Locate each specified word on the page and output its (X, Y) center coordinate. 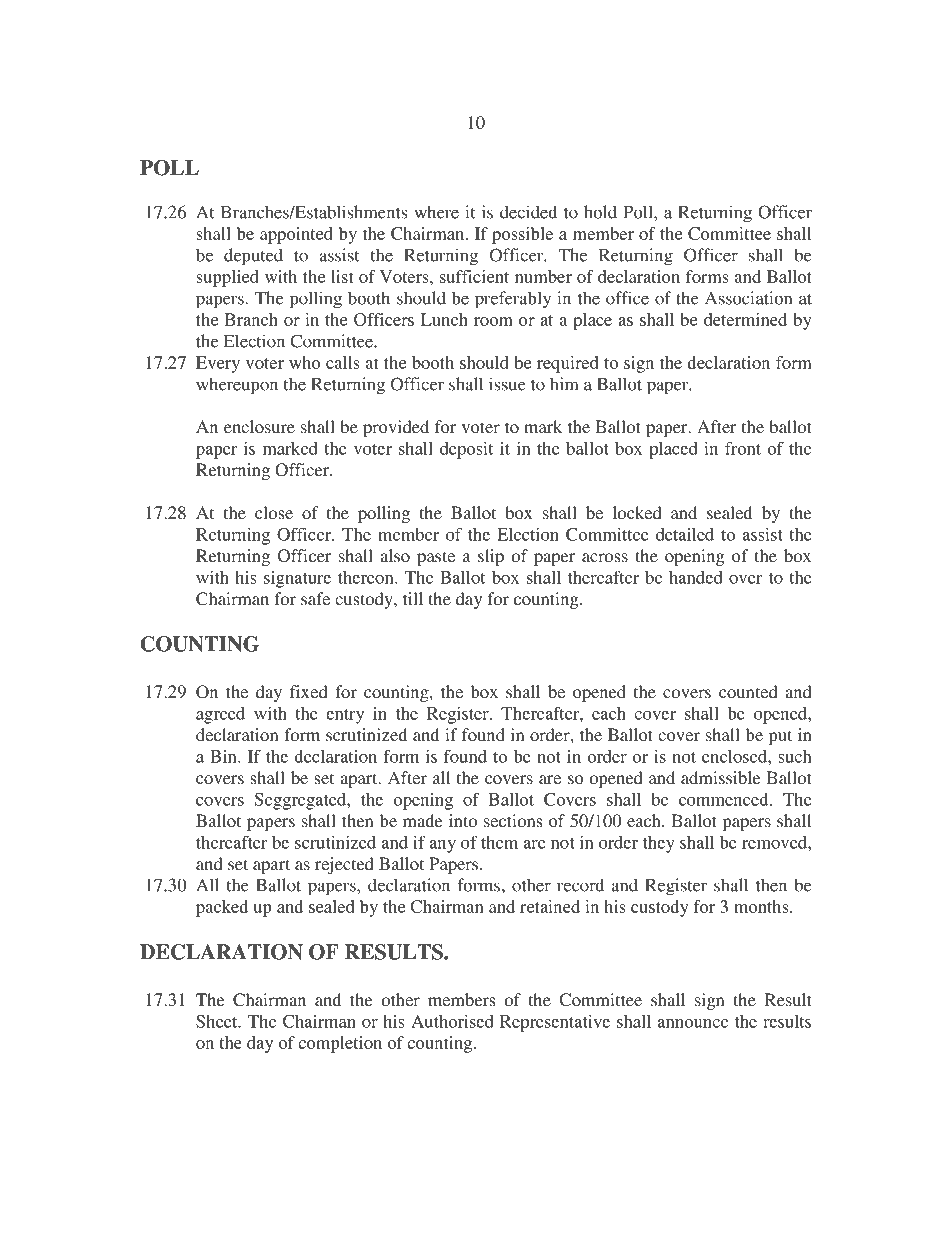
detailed (685, 534)
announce (693, 1023)
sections (513, 820)
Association (748, 298)
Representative (555, 1023)
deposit (466, 450)
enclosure (259, 426)
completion (340, 1044)
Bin (224, 756)
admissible (721, 777)
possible (522, 235)
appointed (296, 235)
